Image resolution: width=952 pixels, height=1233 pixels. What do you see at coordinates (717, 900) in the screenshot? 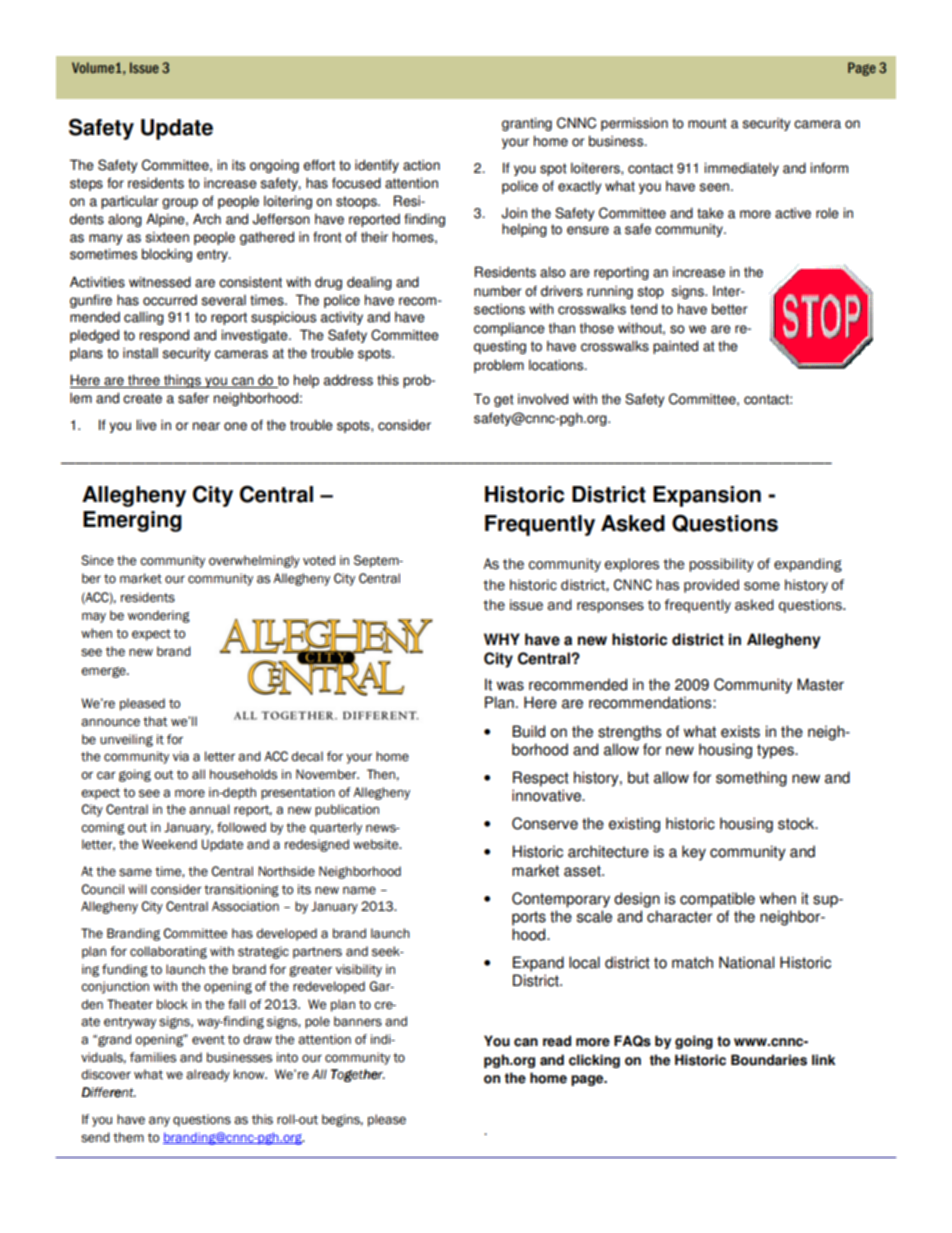
I see `compatible` at bounding box center [717, 900].
